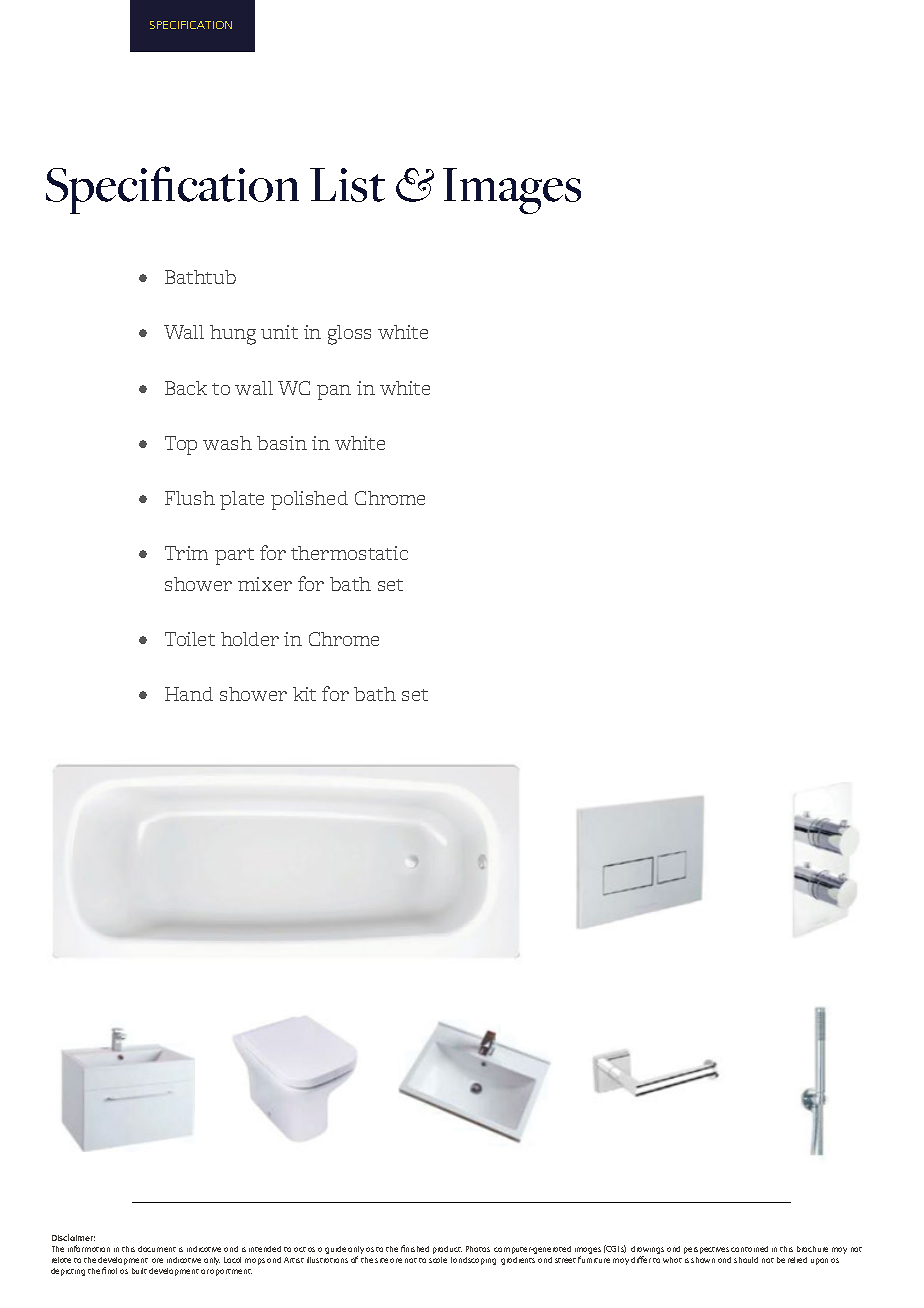 The width and height of the screenshot is (924, 1308). What do you see at coordinates (349, 335) in the screenshot?
I see `gloss` at bounding box center [349, 335].
